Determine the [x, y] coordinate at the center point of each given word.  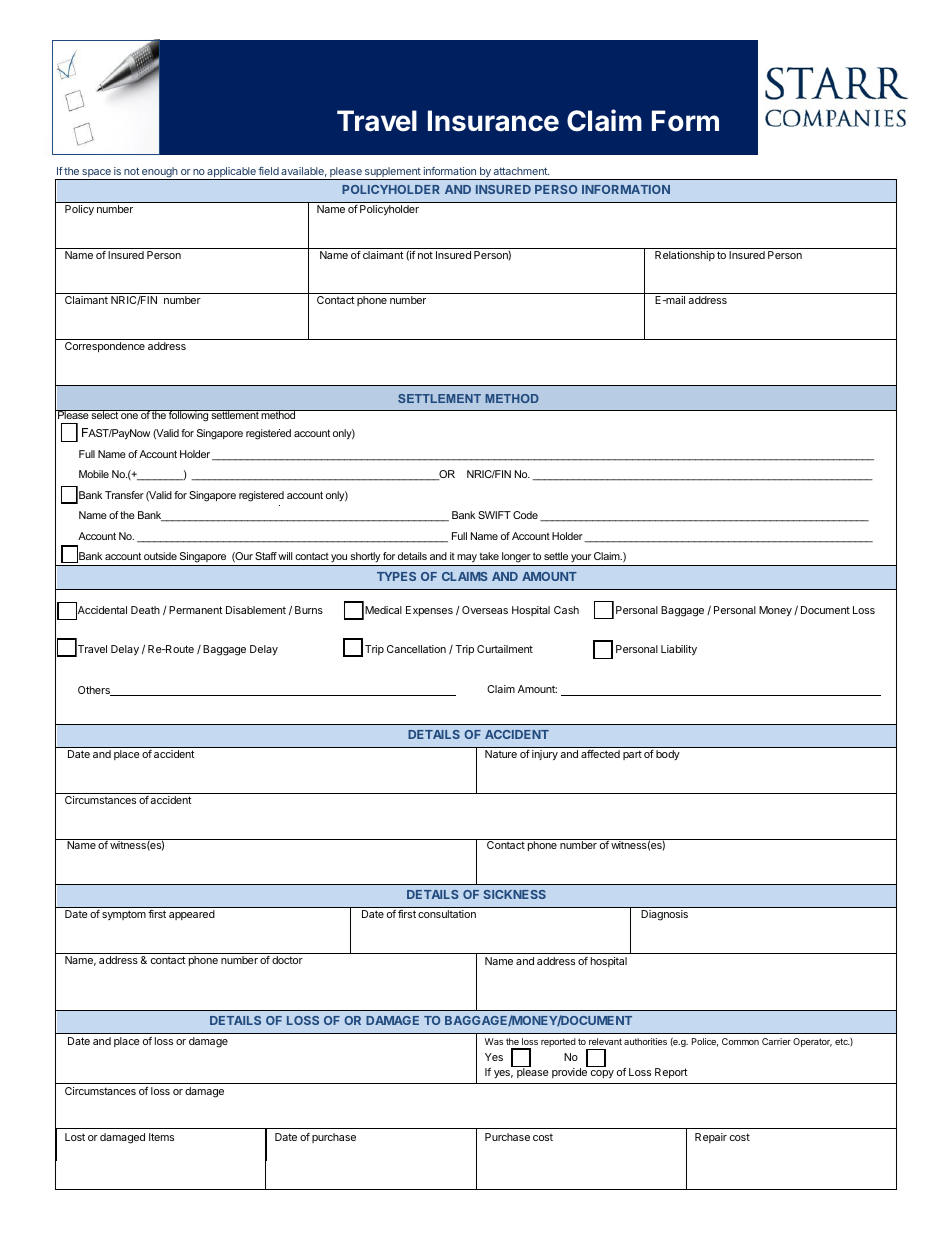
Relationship [685, 256]
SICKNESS [515, 894]
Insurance [493, 121]
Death [145, 610]
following [188, 415]
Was [494, 1041]
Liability [679, 650]
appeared [192, 915]
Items [161, 1137]
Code [525, 515]
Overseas [485, 610]
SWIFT [494, 515]
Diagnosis [664, 915]
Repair [711, 1138]
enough [160, 173]
